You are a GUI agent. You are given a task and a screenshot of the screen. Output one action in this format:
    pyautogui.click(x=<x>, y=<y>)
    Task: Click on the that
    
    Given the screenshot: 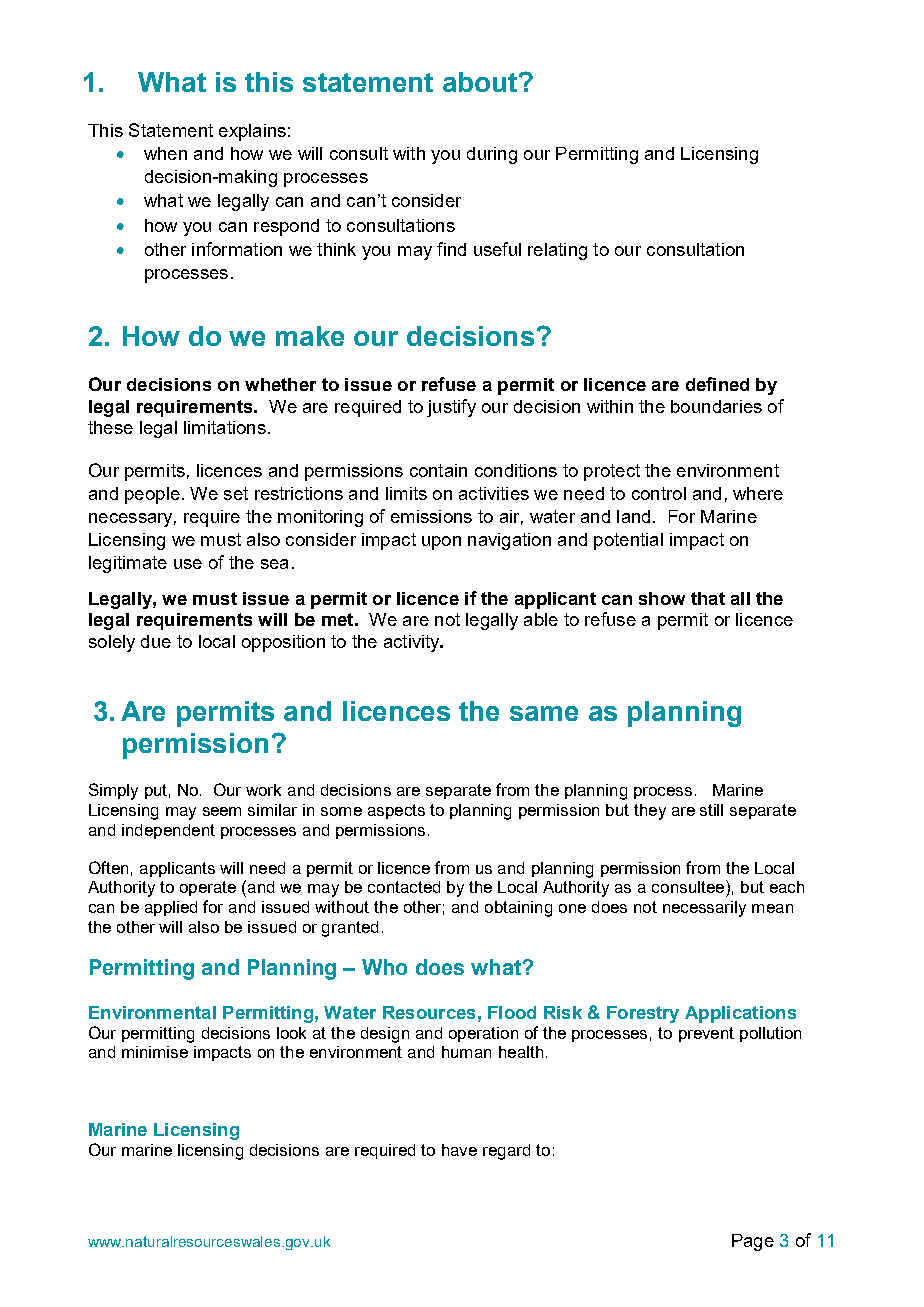 What is the action you would take?
    pyautogui.click(x=708, y=598)
